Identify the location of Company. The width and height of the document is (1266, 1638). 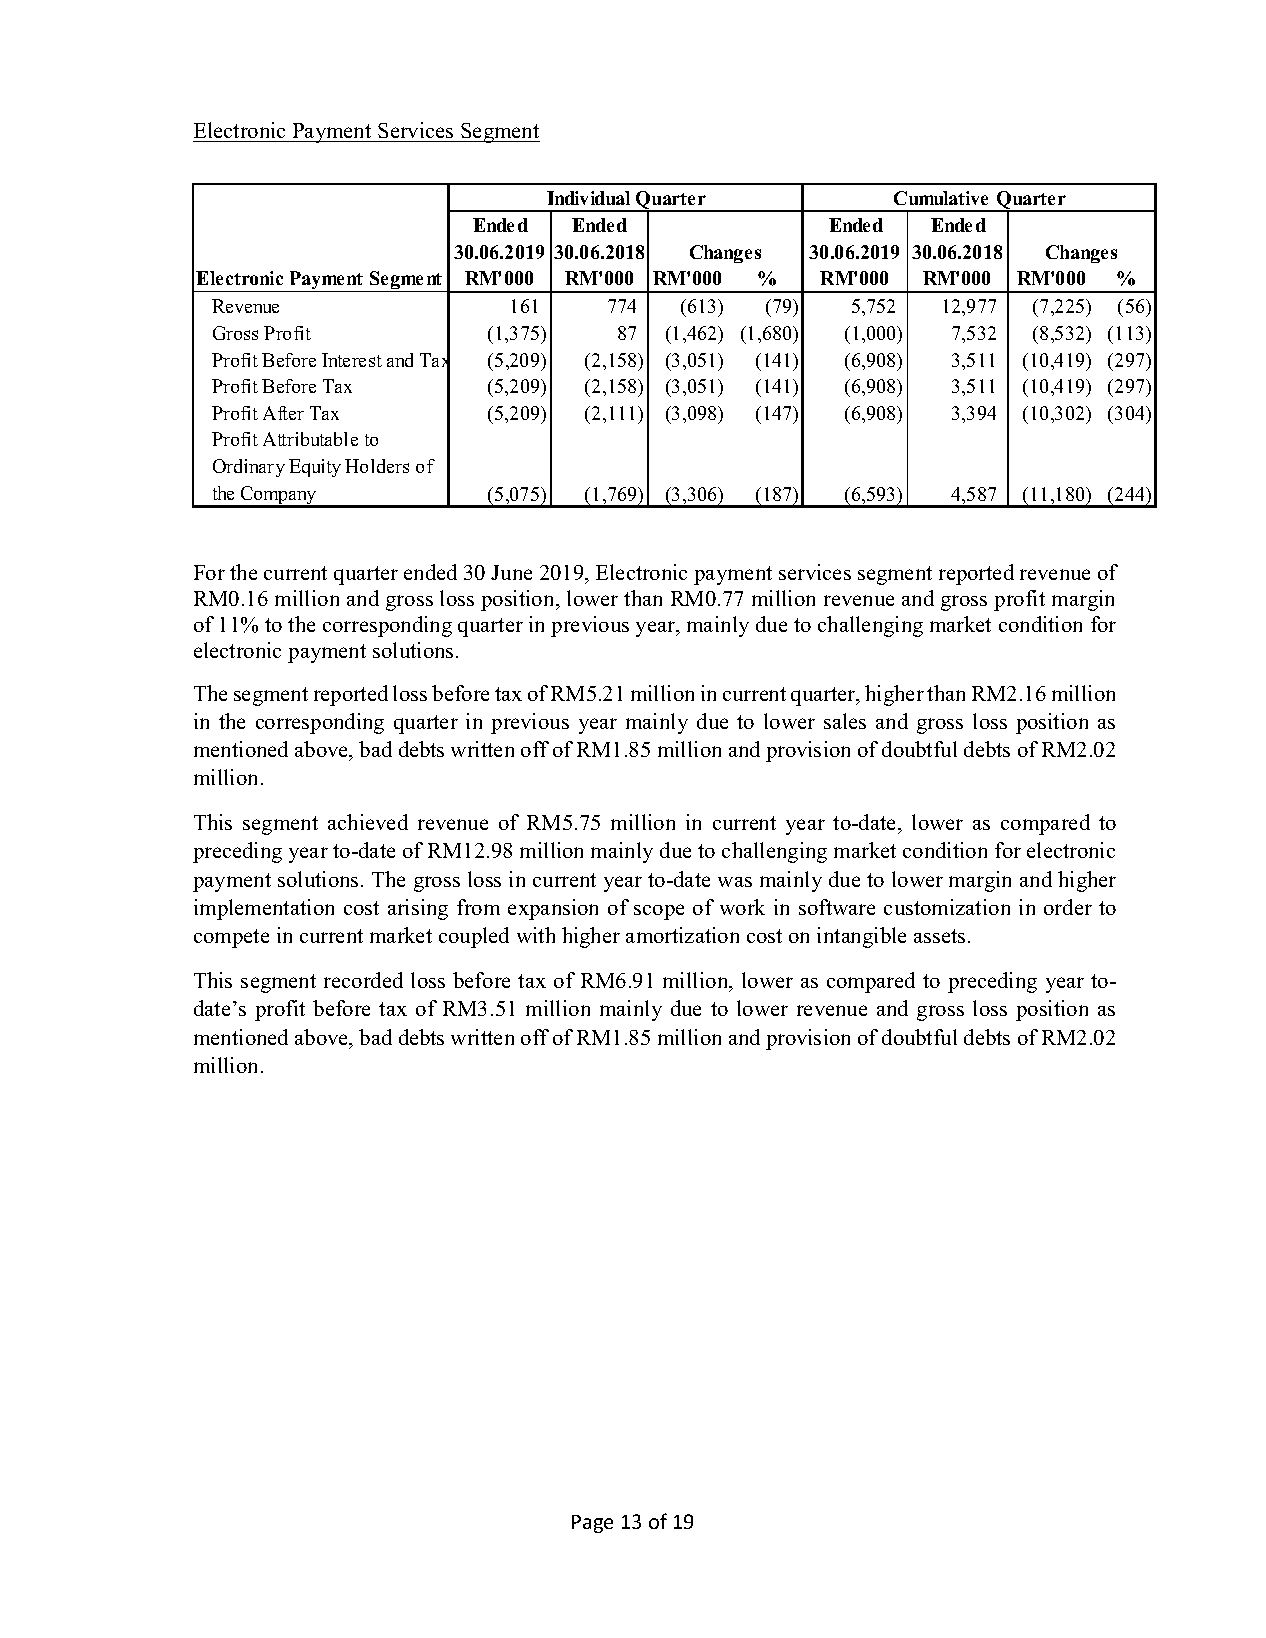
(279, 496).
